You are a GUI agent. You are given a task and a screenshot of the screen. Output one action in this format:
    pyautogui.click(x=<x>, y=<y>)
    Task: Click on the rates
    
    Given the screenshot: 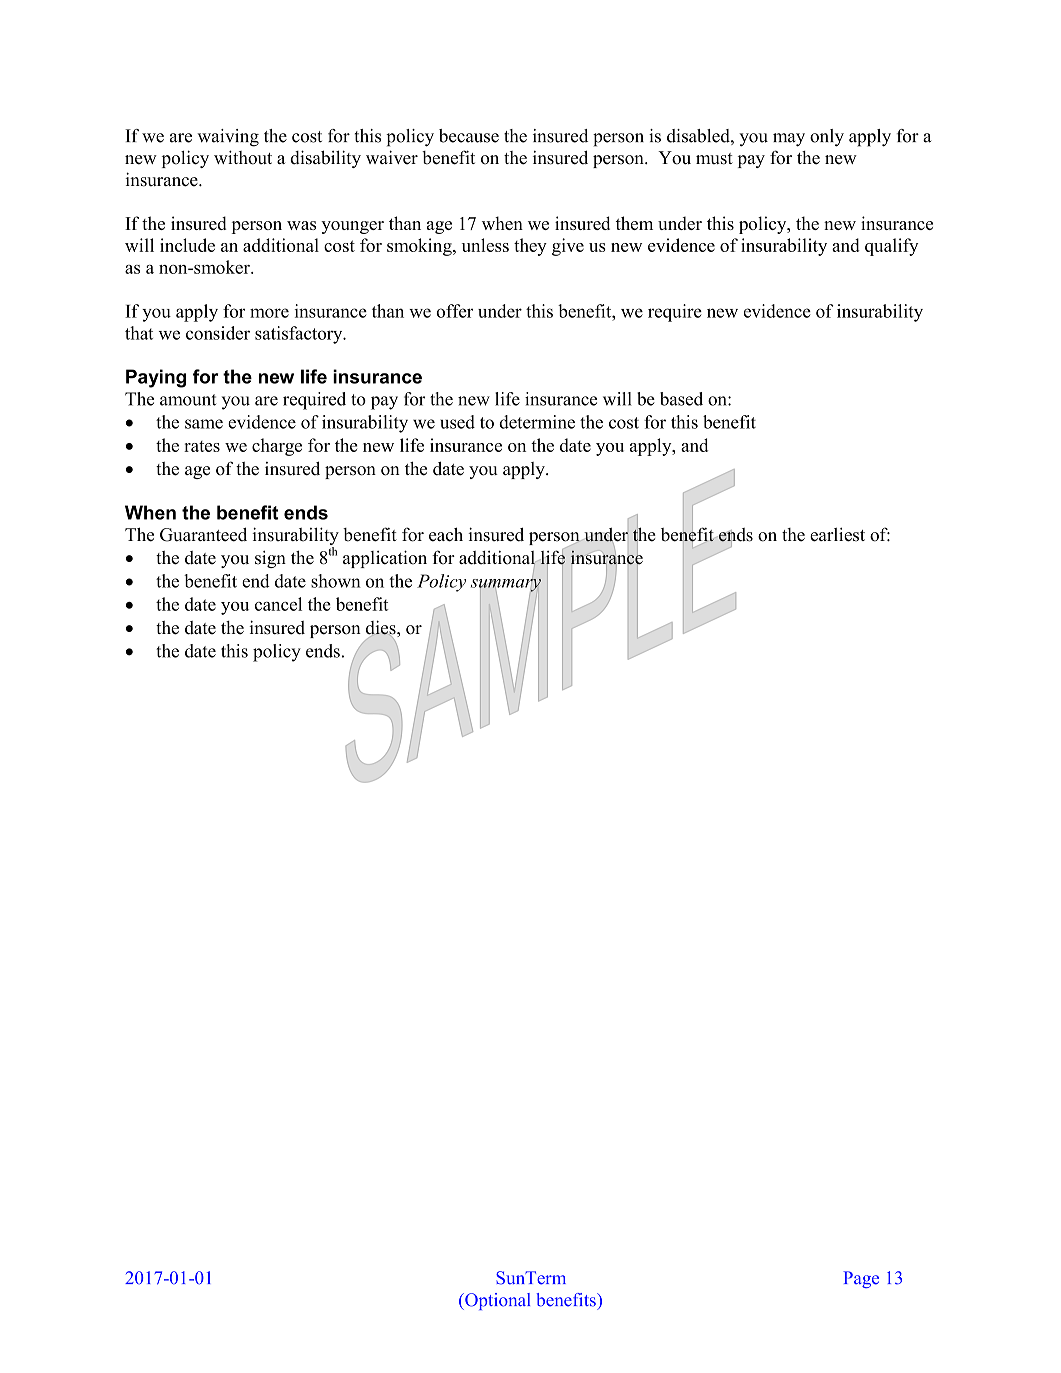 What is the action you would take?
    pyautogui.click(x=202, y=446)
